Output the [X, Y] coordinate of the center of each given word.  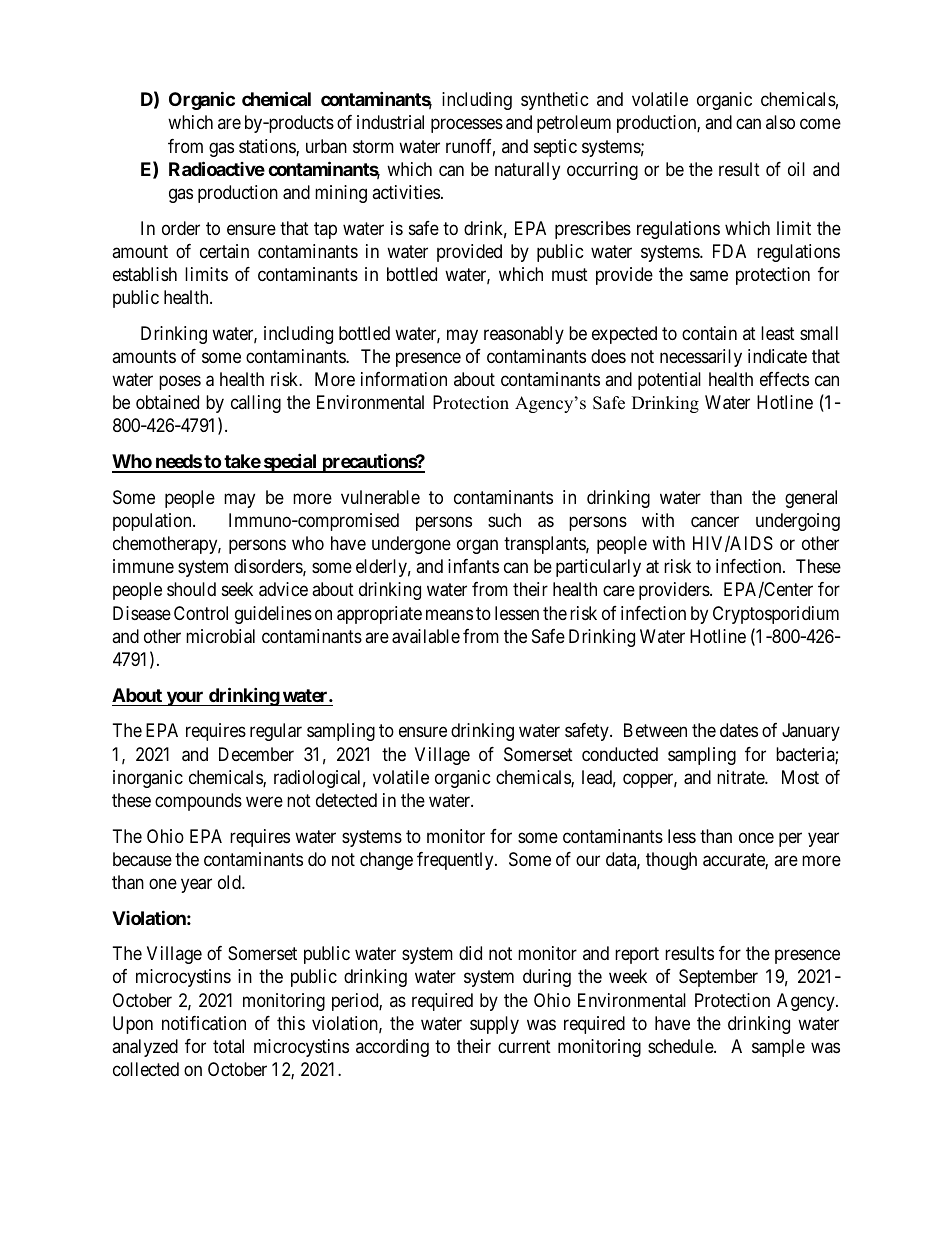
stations [268, 147]
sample [778, 1048]
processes [467, 126]
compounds [198, 802]
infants [473, 566]
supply [494, 1025]
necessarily [701, 358]
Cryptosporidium [776, 615]
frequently [456, 861]
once [756, 837]
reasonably [524, 335]
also [780, 122]
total [228, 1046]
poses [180, 382]
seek [237, 589]
